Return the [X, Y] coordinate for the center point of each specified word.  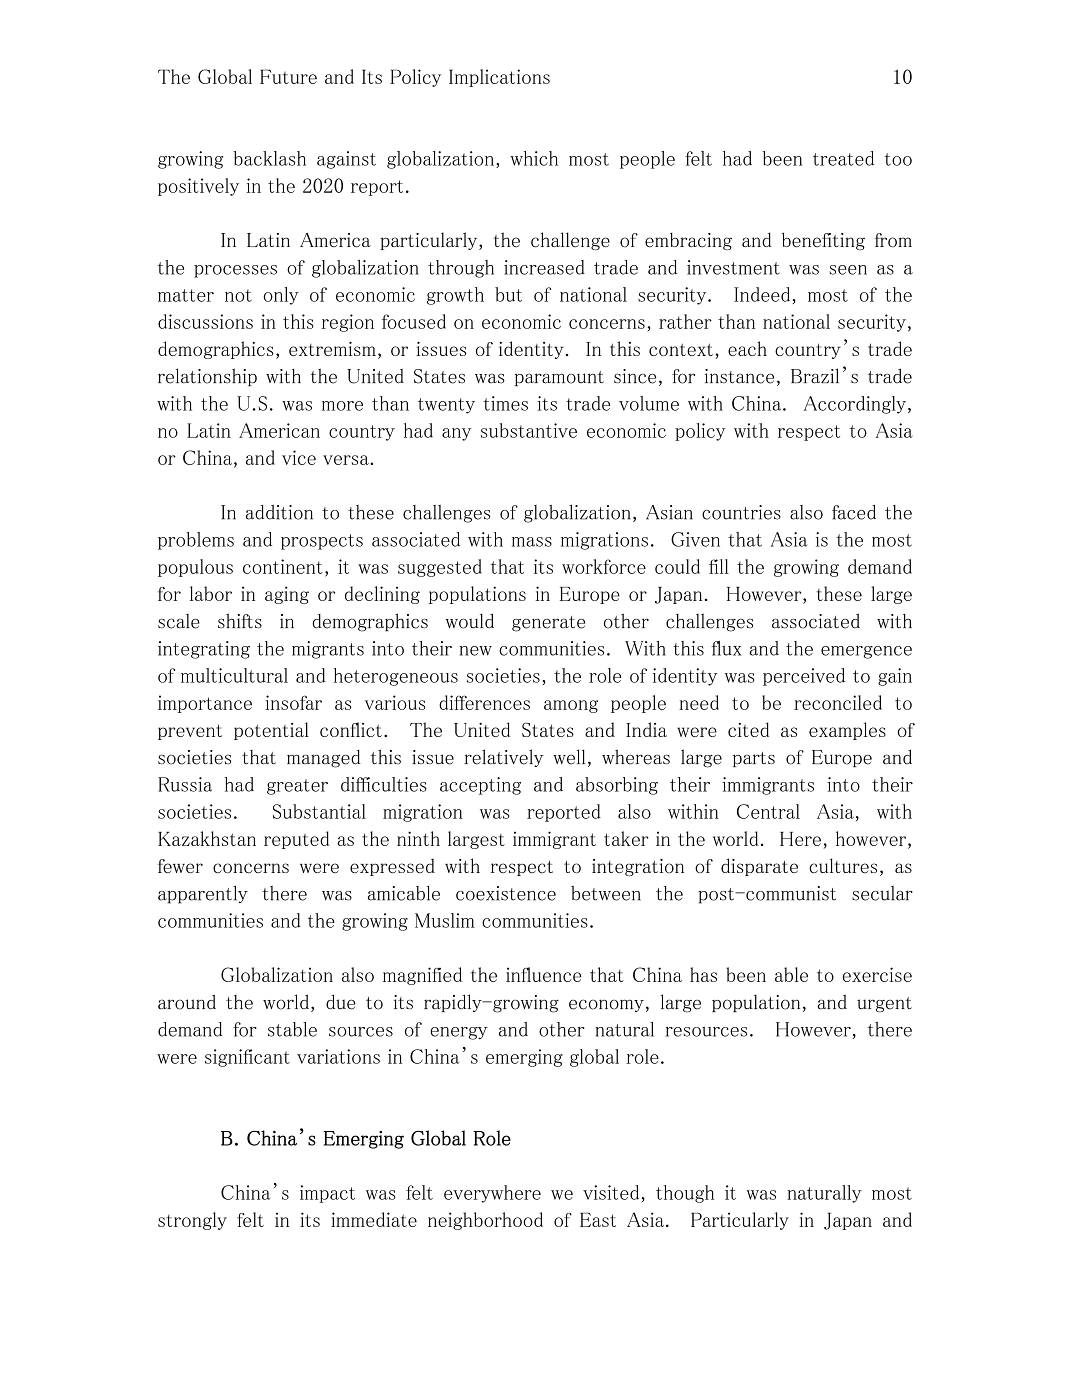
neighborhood [485, 1221]
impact [327, 1194]
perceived [804, 677]
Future [288, 76]
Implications [499, 78]
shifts [240, 621]
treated [843, 158]
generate [548, 624]
